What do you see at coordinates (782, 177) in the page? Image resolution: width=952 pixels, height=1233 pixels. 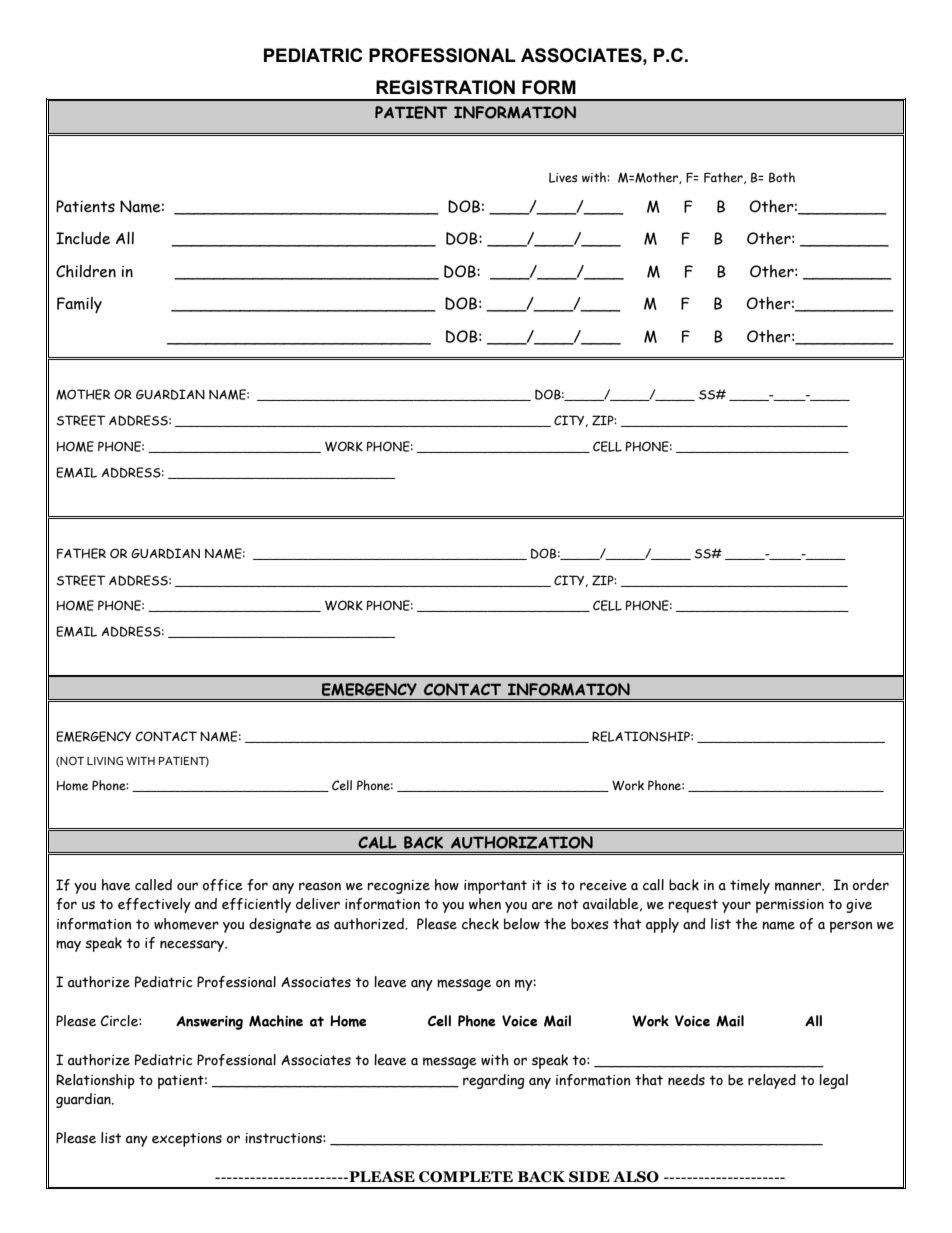 I see `Both` at bounding box center [782, 177].
